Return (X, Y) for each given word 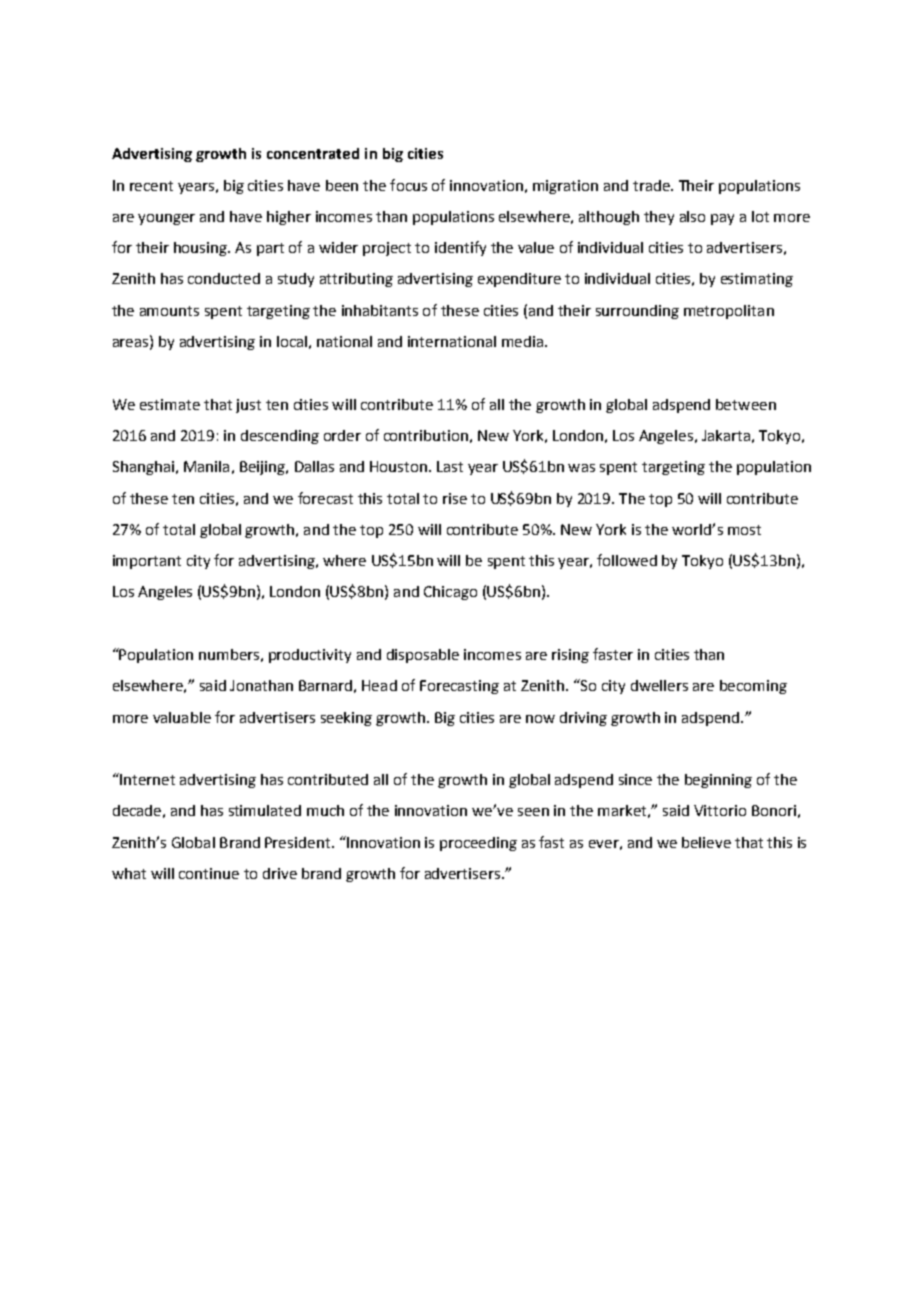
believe (706, 842)
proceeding (478, 844)
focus (408, 185)
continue (209, 873)
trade (652, 185)
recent (151, 186)
